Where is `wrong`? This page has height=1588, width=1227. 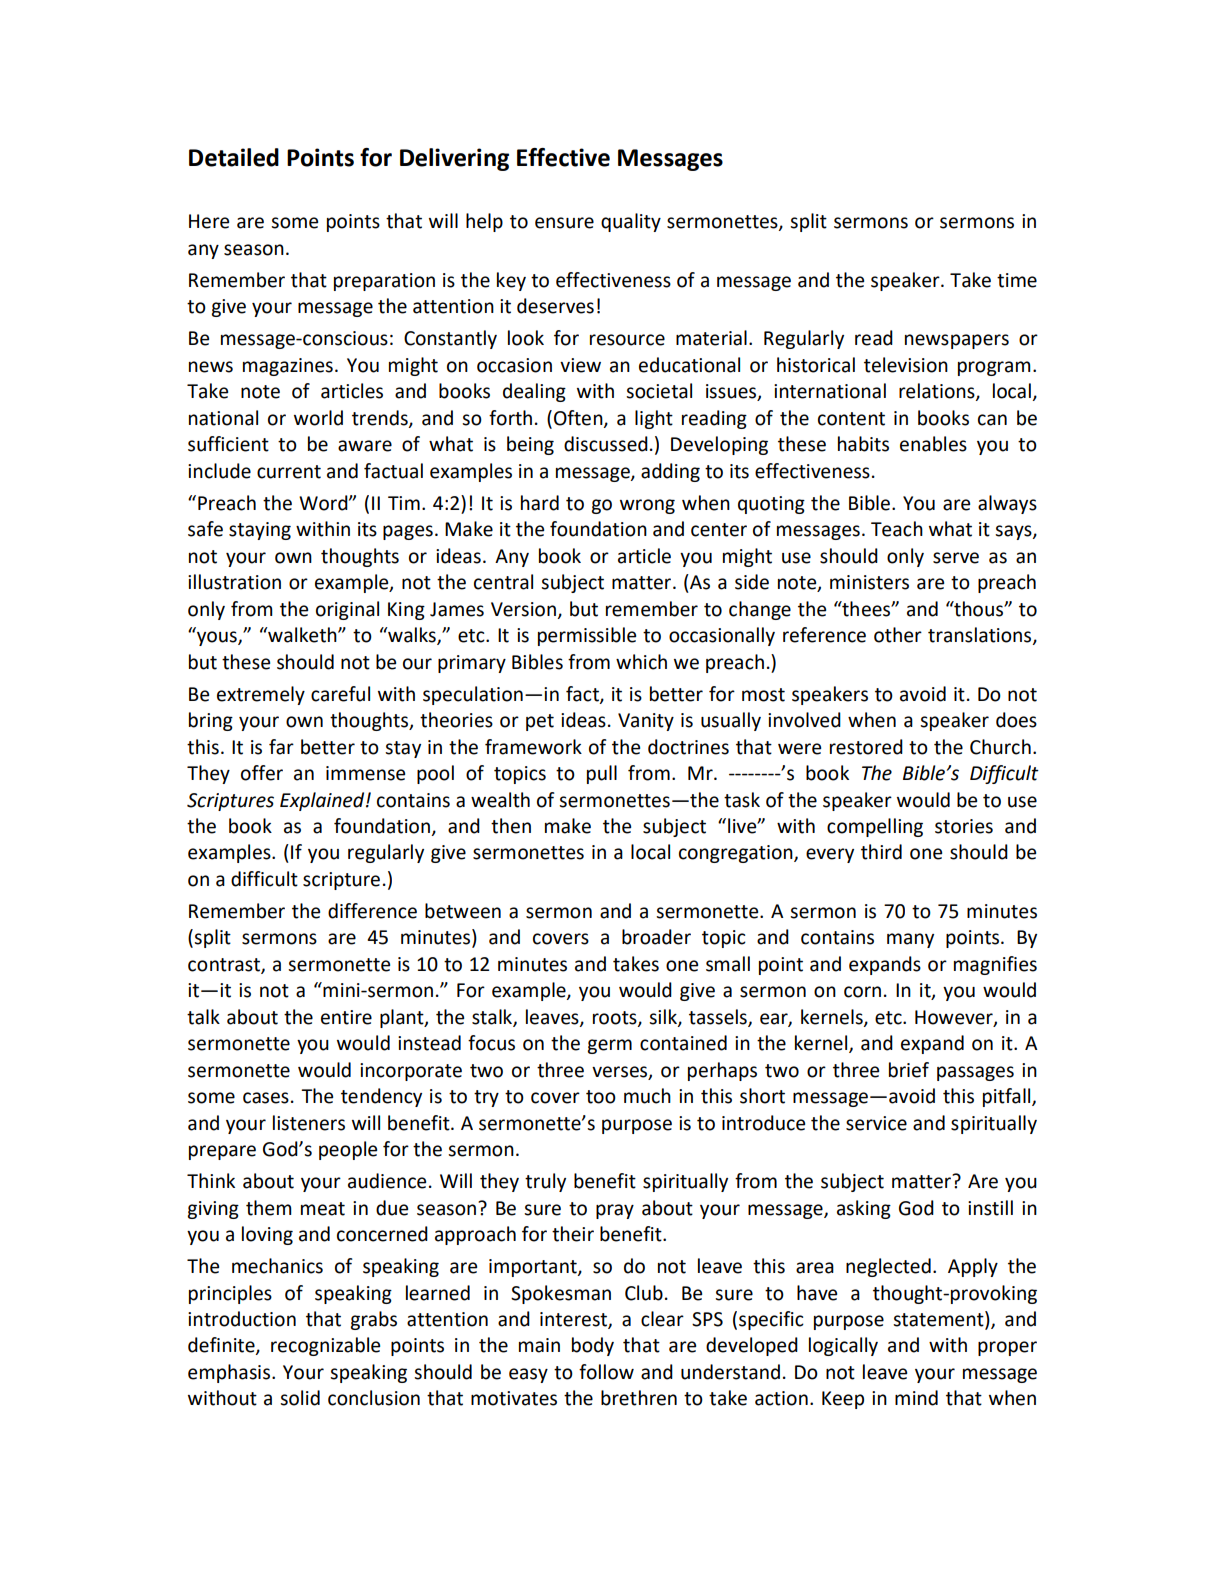
wrong is located at coordinates (647, 506).
